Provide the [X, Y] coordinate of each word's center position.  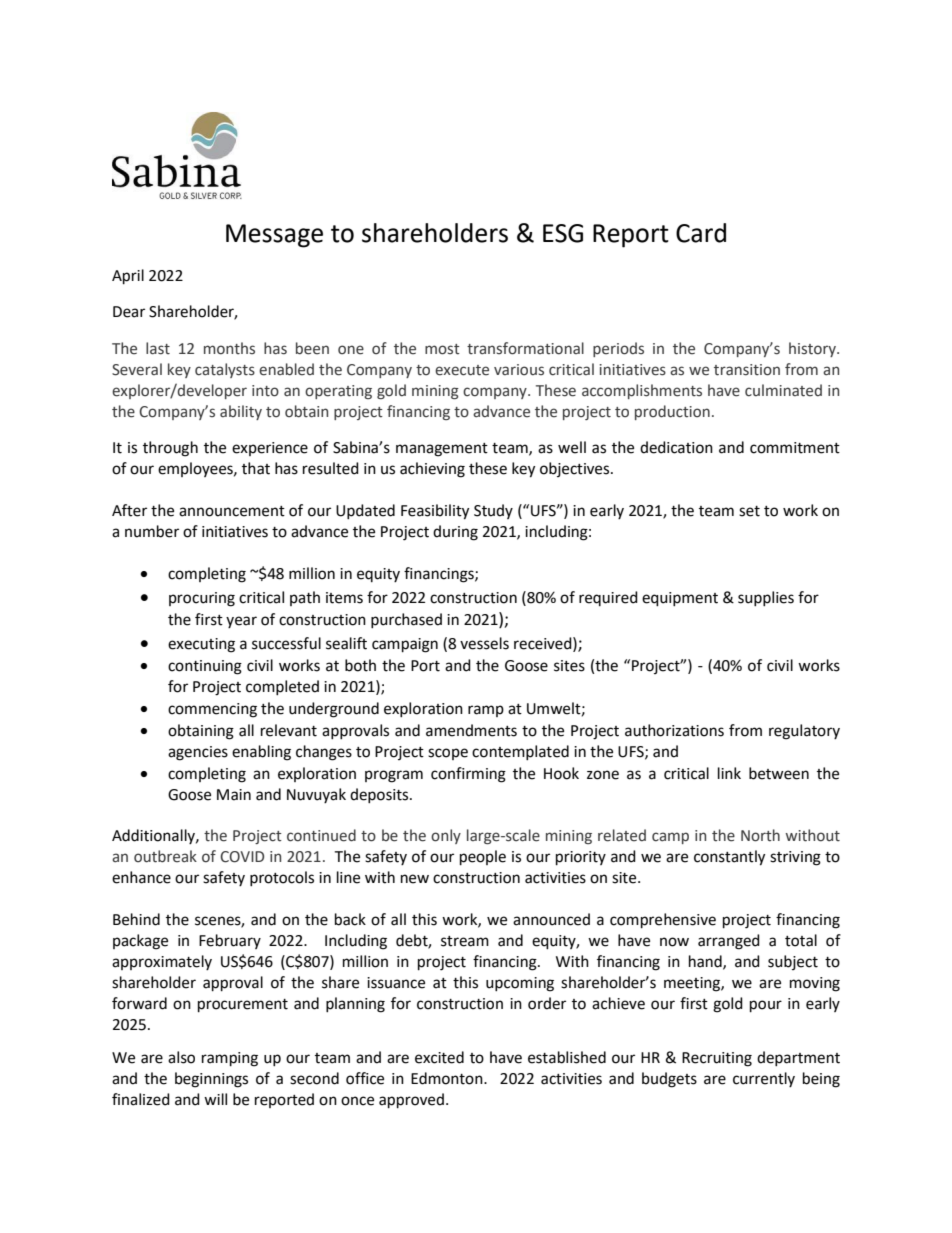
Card [701, 233]
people [483, 858]
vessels [484, 643]
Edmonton [448, 1078]
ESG [563, 233]
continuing [205, 667]
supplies [766, 598]
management [442, 450]
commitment [795, 448]
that [256, 468]
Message [274, 236]
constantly [729, 858]
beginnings [211, 1080]
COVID [242, 857]
